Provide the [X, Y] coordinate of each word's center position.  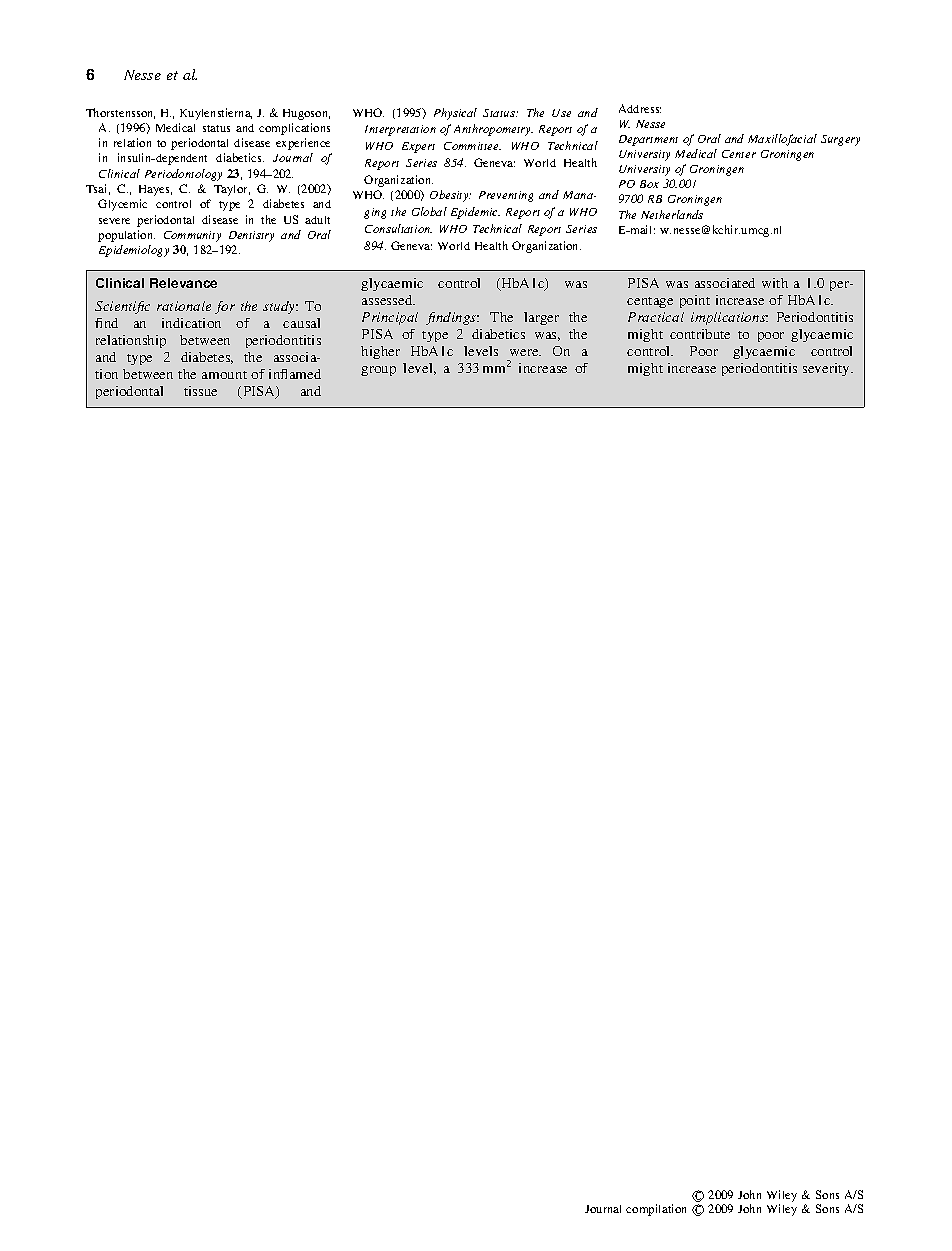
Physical [455, 114]
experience [303, 144]
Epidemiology [134, 251]
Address [640, 108]
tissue [200, 391]
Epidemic [475, 213]
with [775, 283]
